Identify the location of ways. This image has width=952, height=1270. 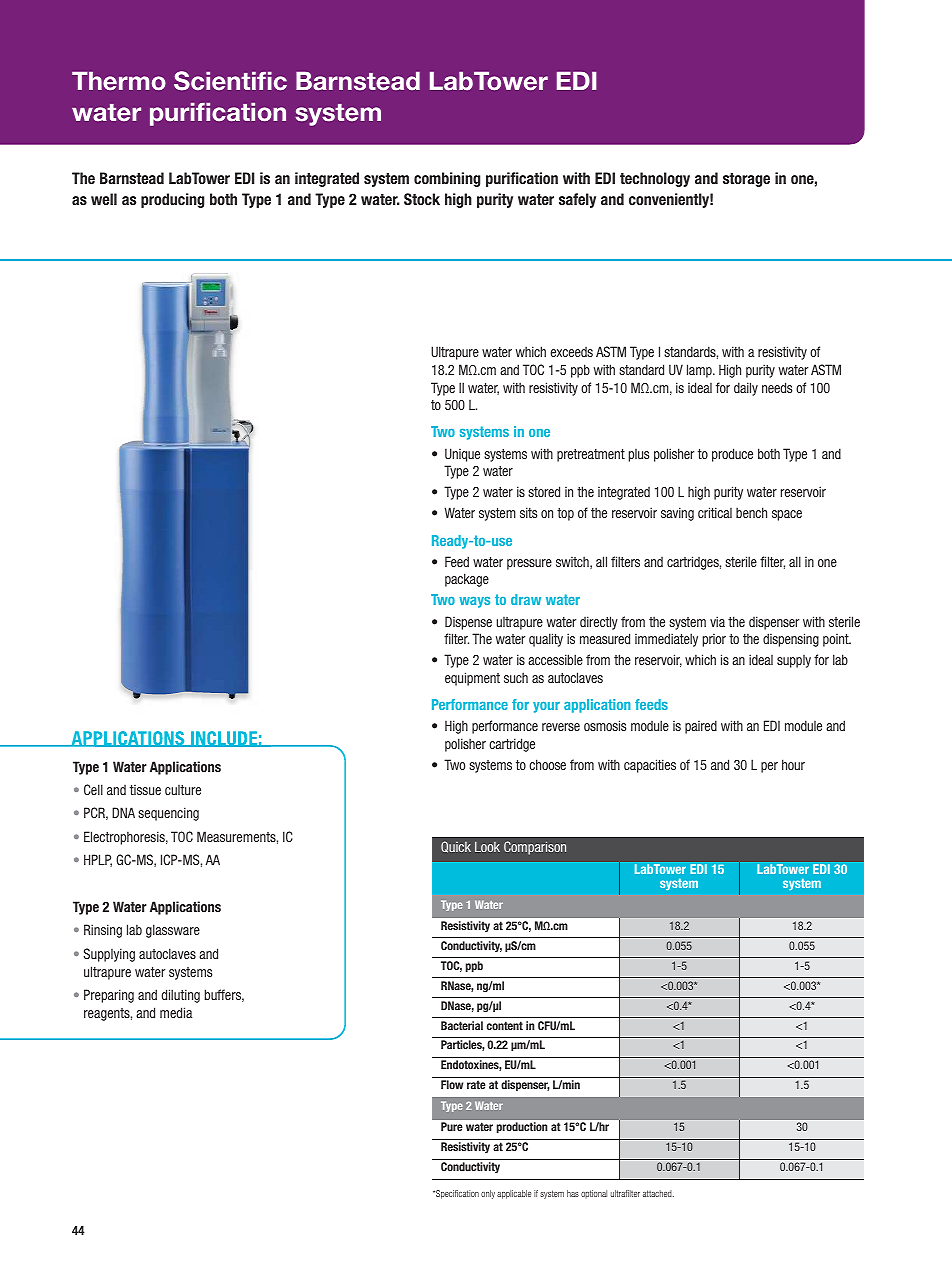
(474, 602).
